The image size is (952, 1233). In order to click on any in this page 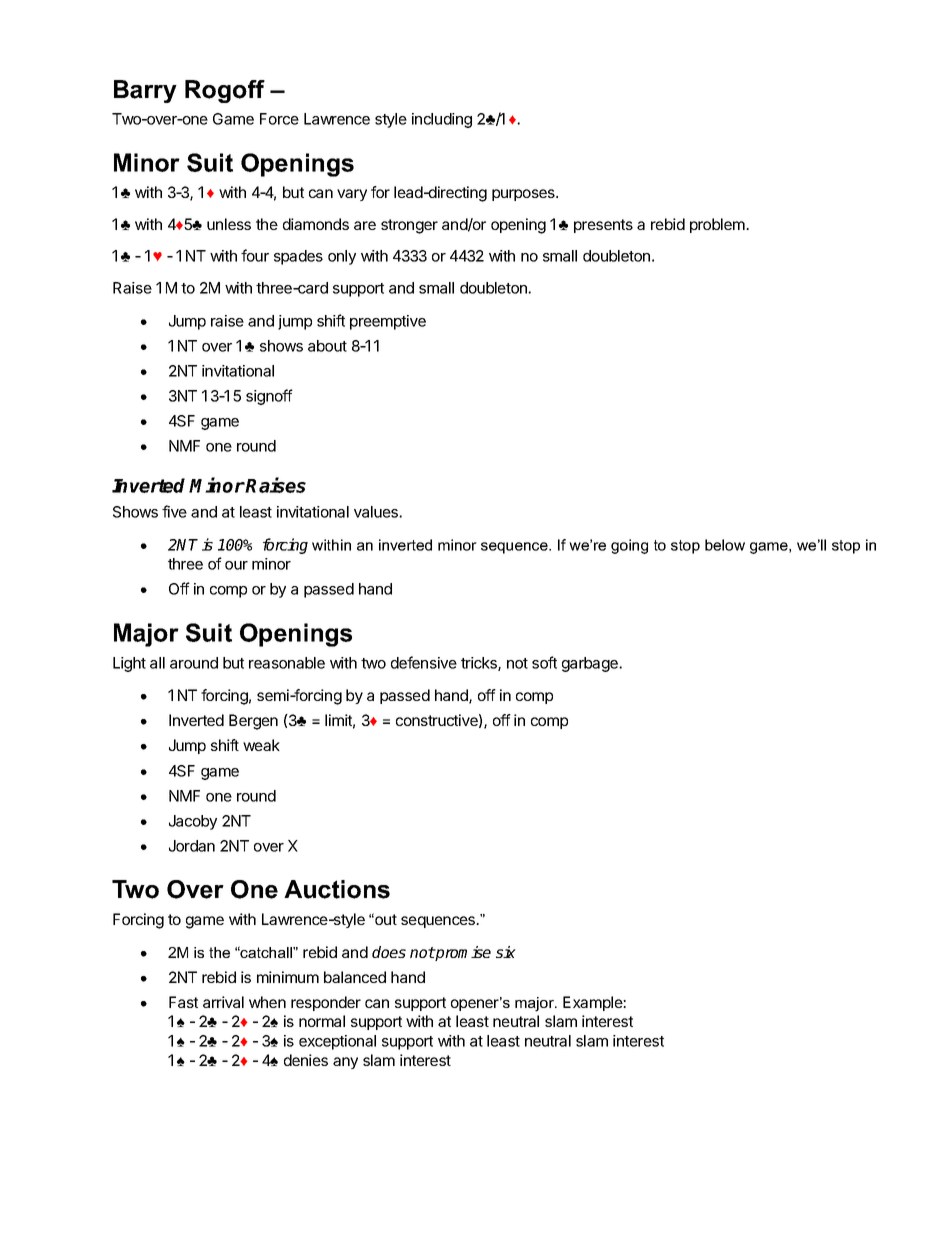, I will do `click(345, 1063)`.
